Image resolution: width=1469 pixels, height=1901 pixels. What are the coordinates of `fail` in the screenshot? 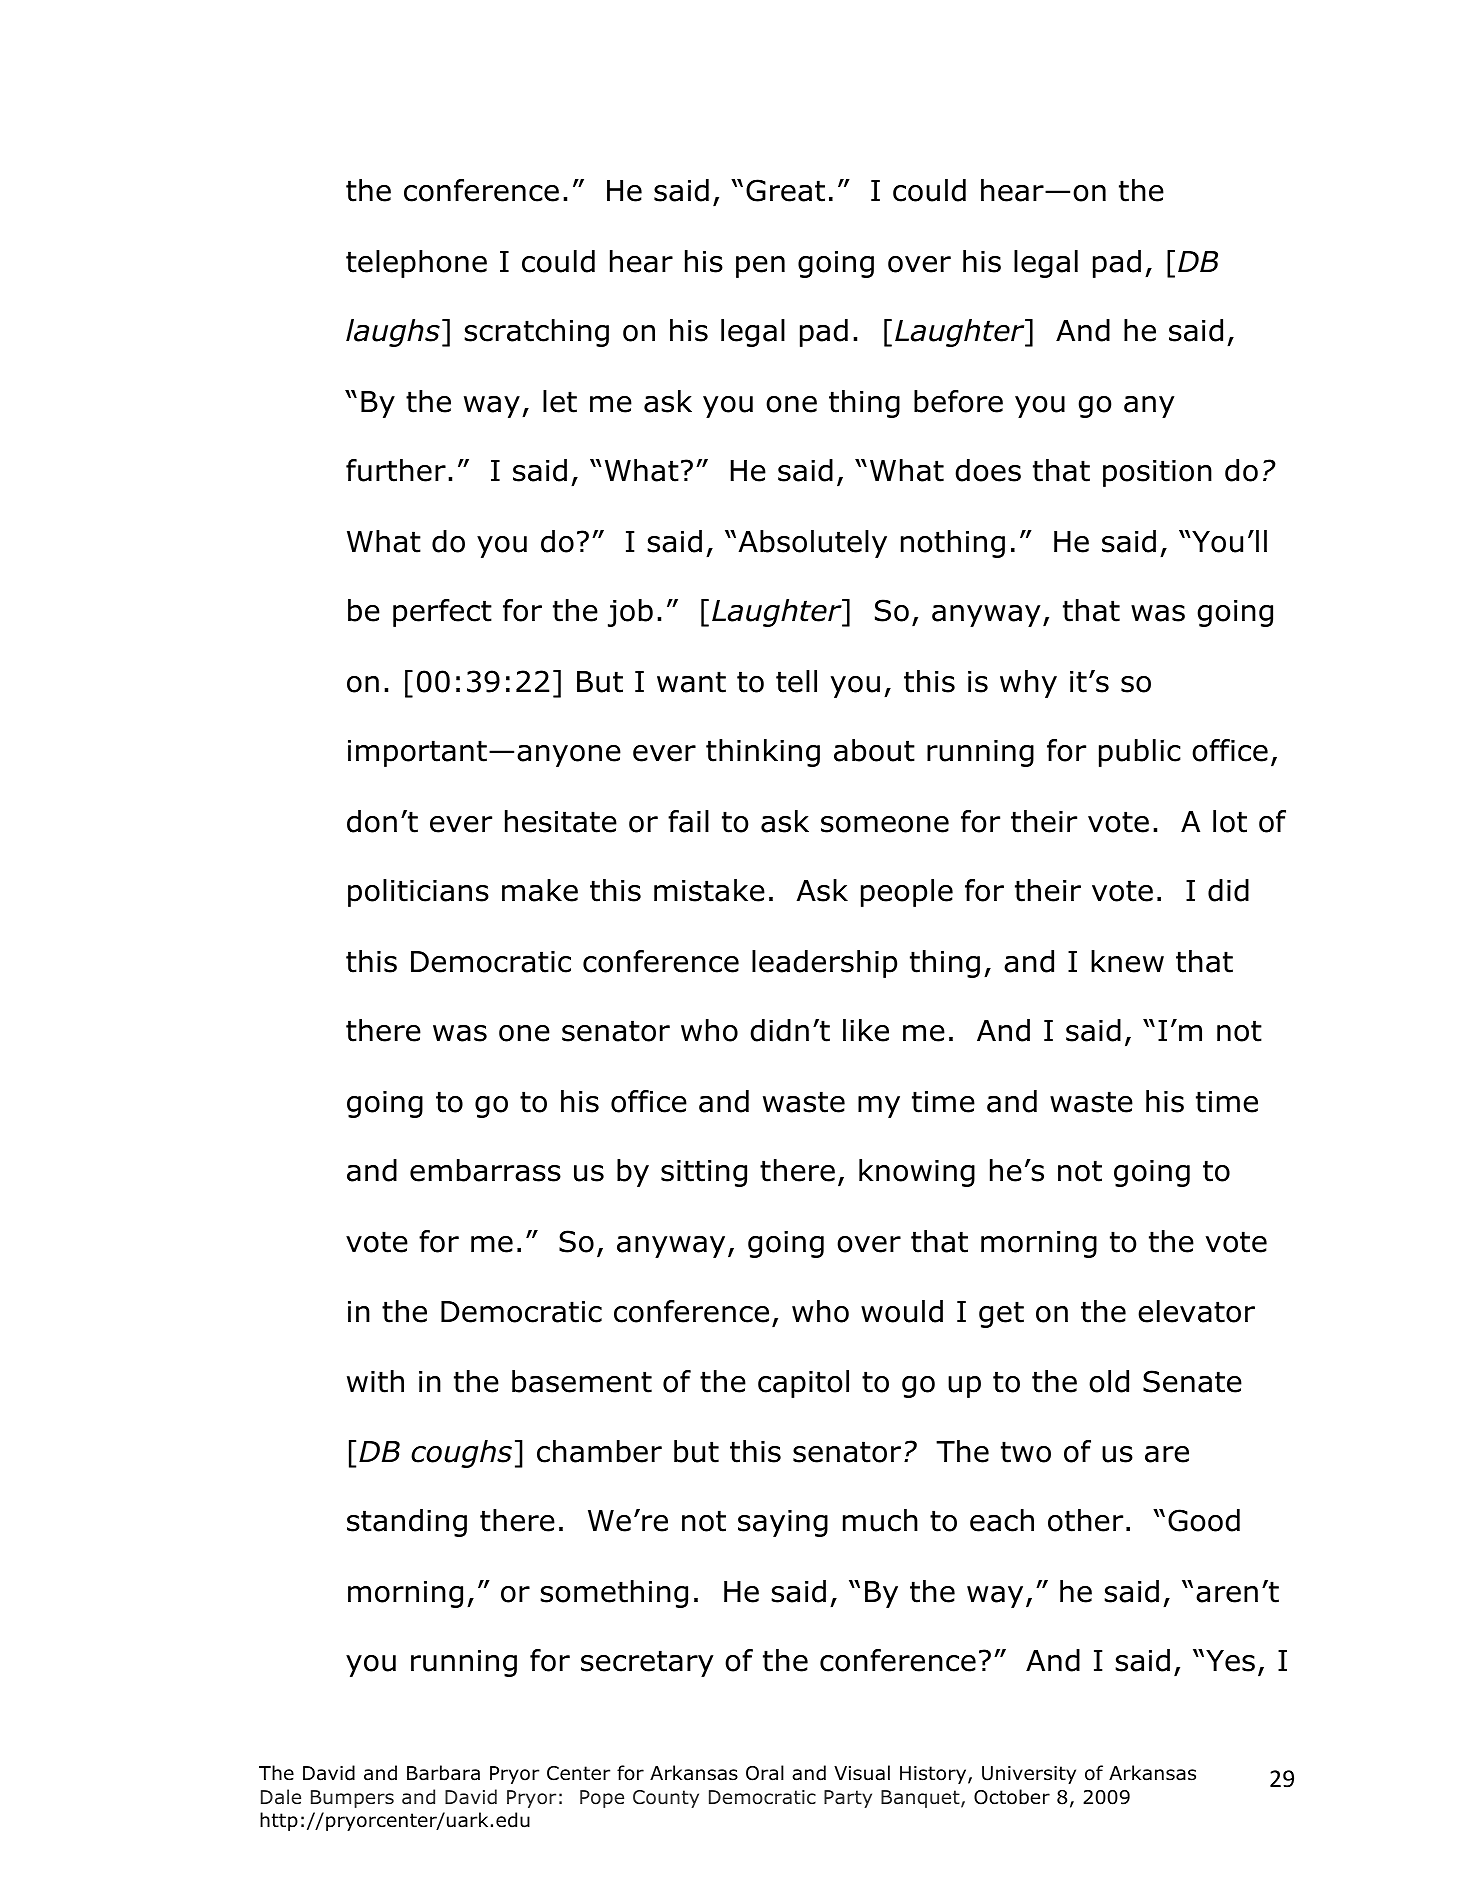 It's located at (688, 821).
